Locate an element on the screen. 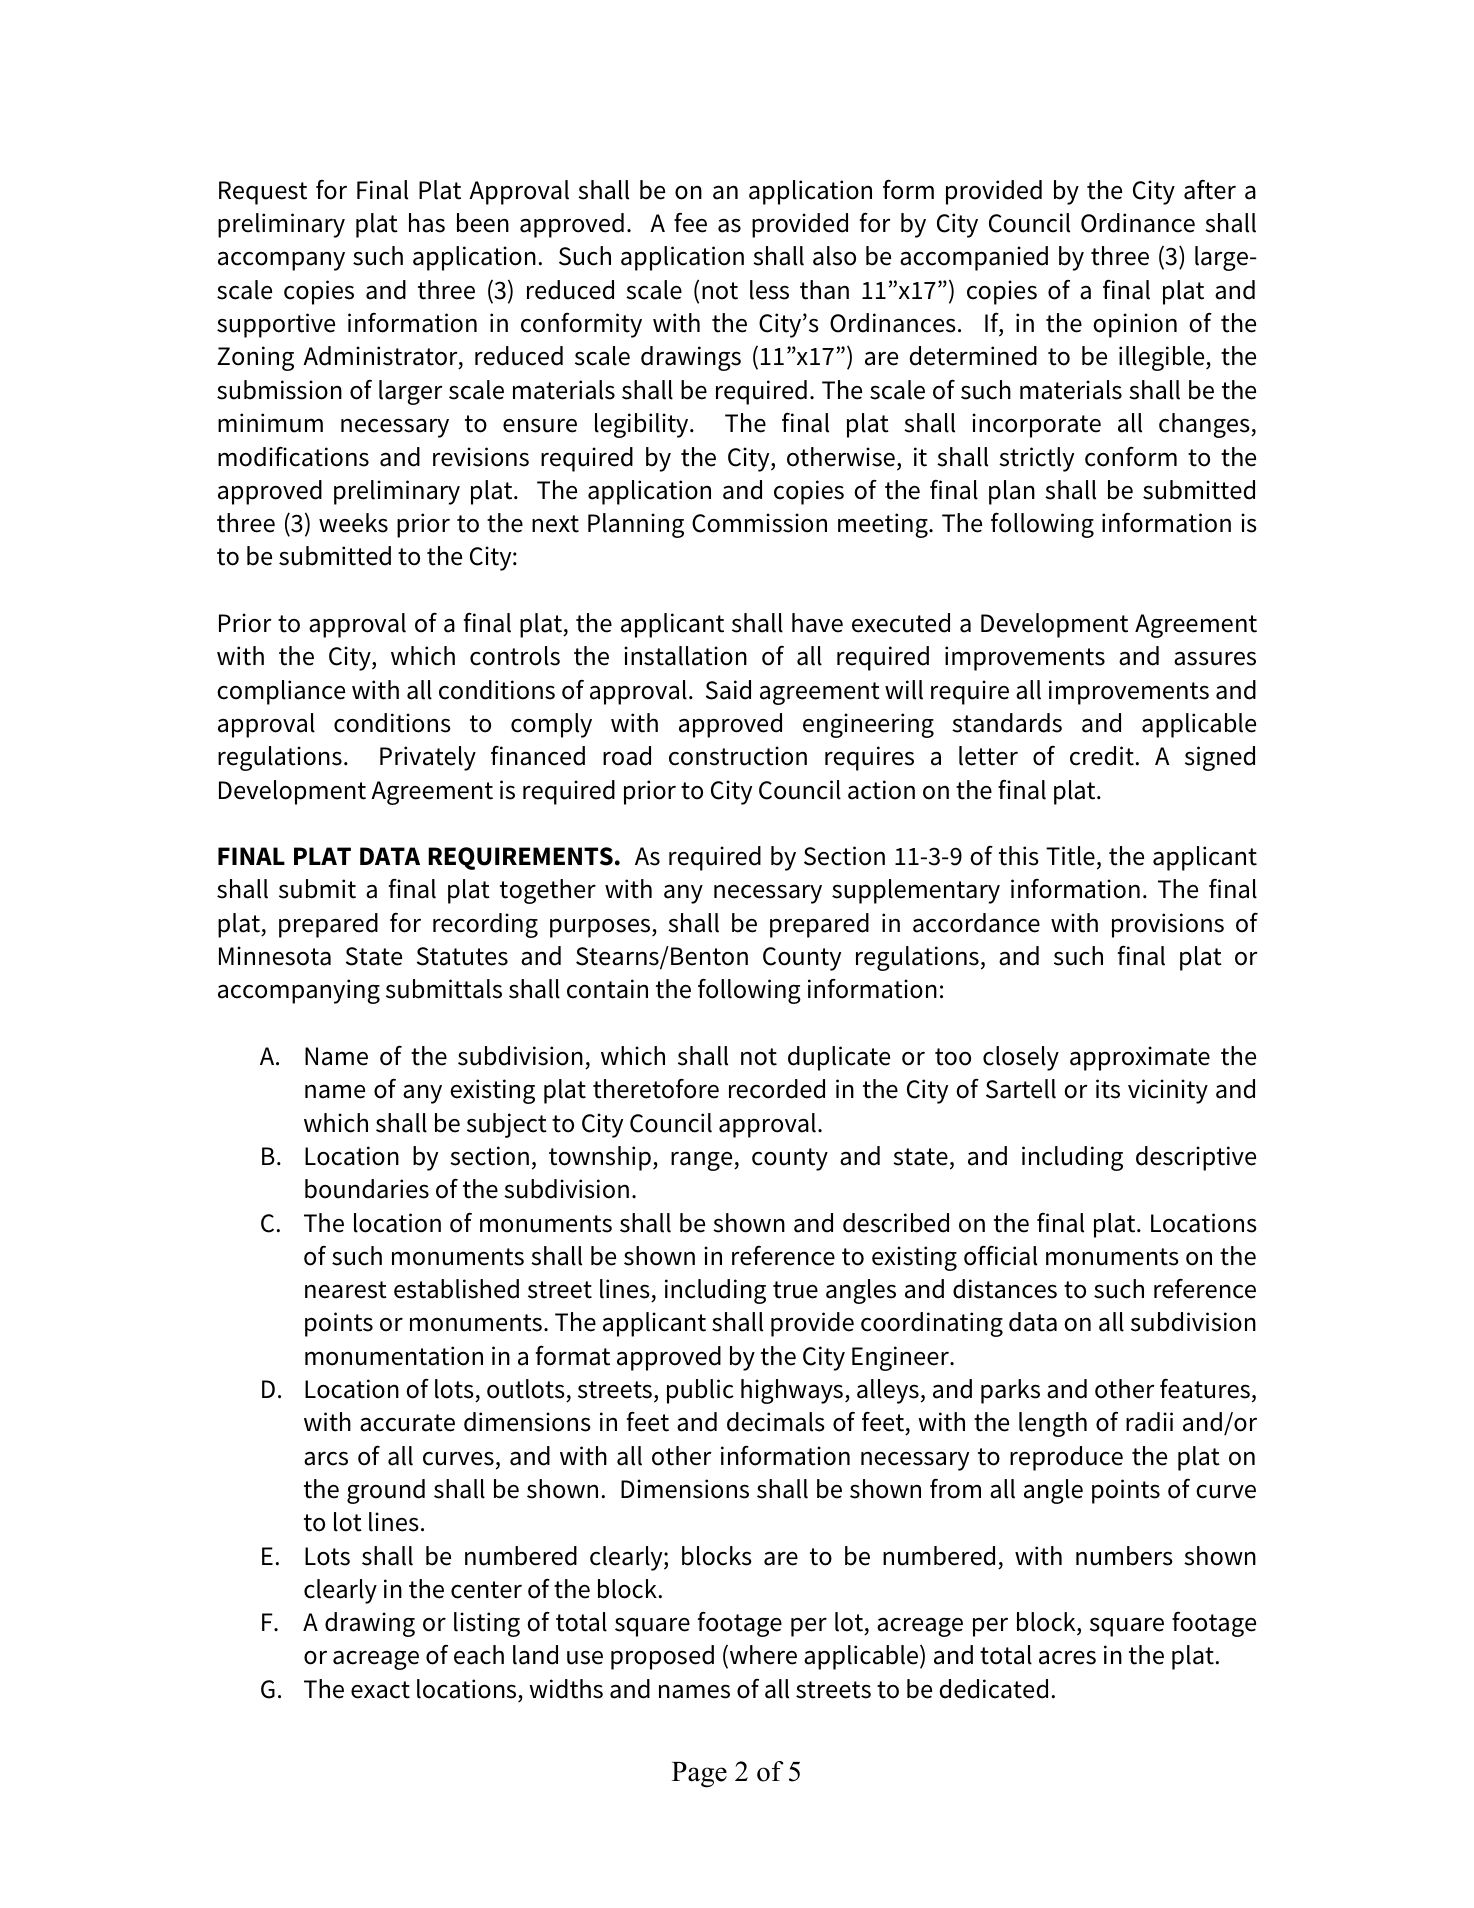 This screenshot has width=1474, height=1908. assures is located at coordinates (1215, 658).
